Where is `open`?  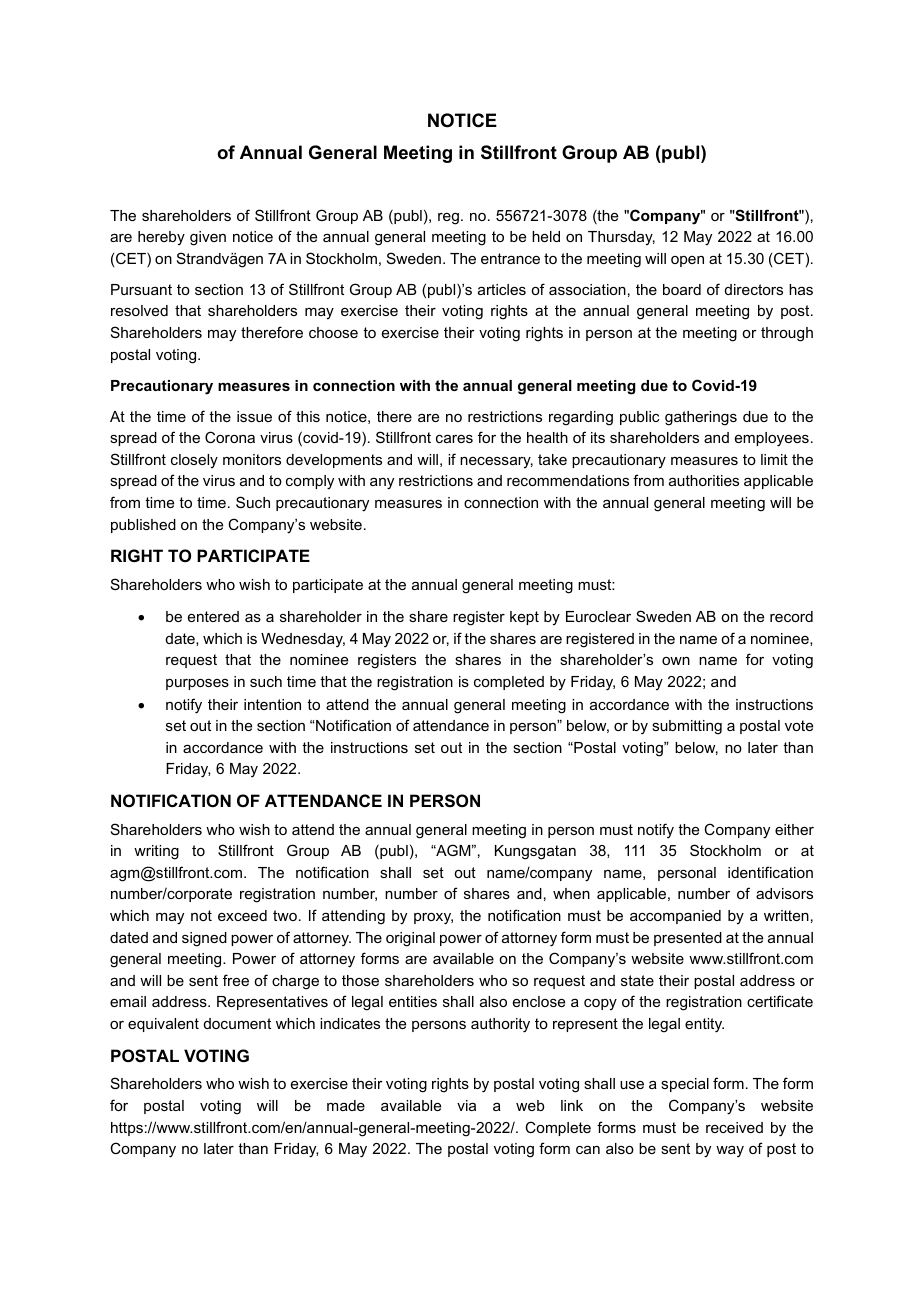
open is located at coordinates (687, 261).
